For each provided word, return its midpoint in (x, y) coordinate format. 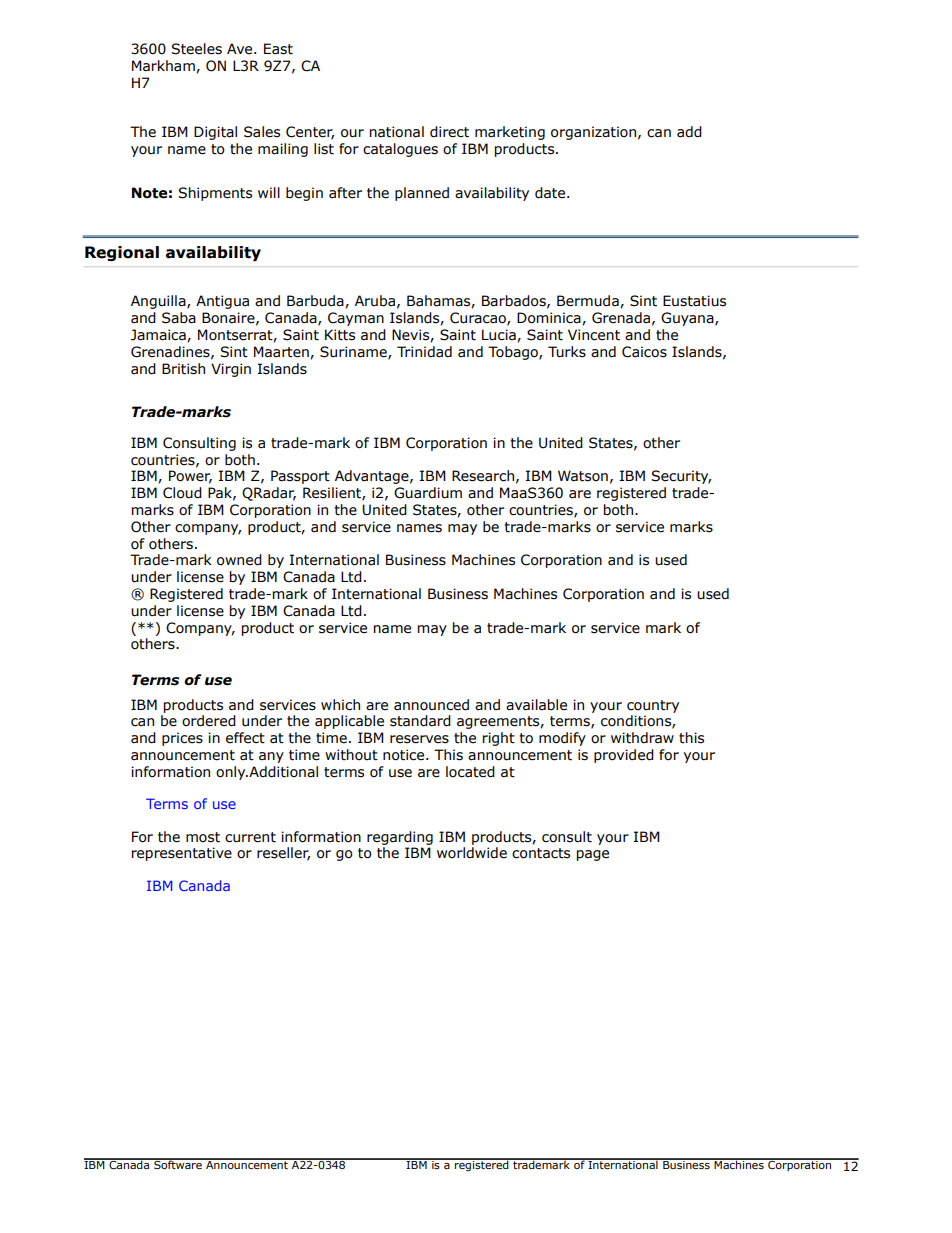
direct (449, 132)
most (203, 837)
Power (190, 477)
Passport (300, 477)
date (551, 193)
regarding (400, 838)
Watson (583, 476)
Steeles (196, 49)
